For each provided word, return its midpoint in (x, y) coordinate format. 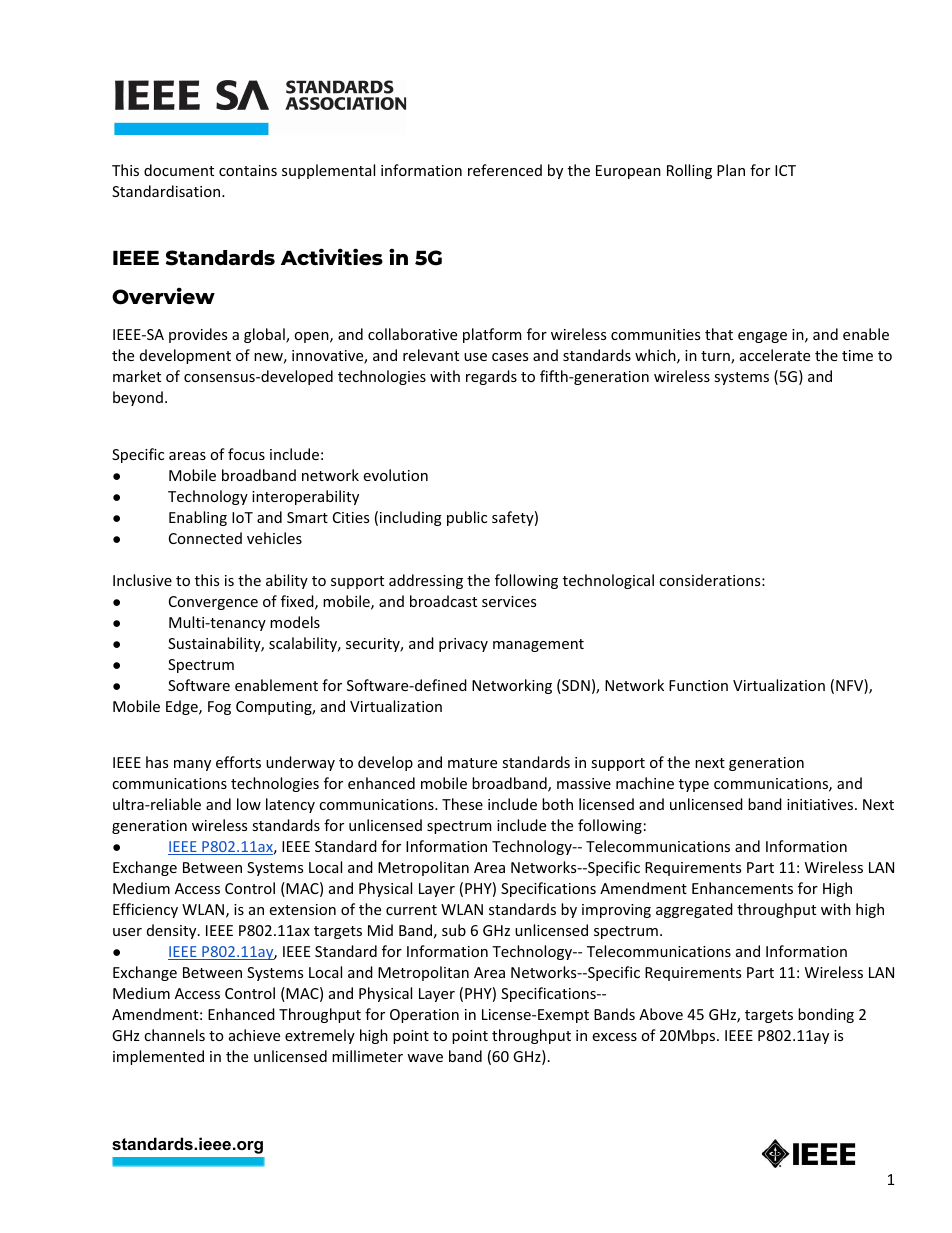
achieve (254, 1035)
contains (248, 170)
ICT (785, 170)
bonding (826, 1015)
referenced (505, 170)
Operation (424, 1016)
